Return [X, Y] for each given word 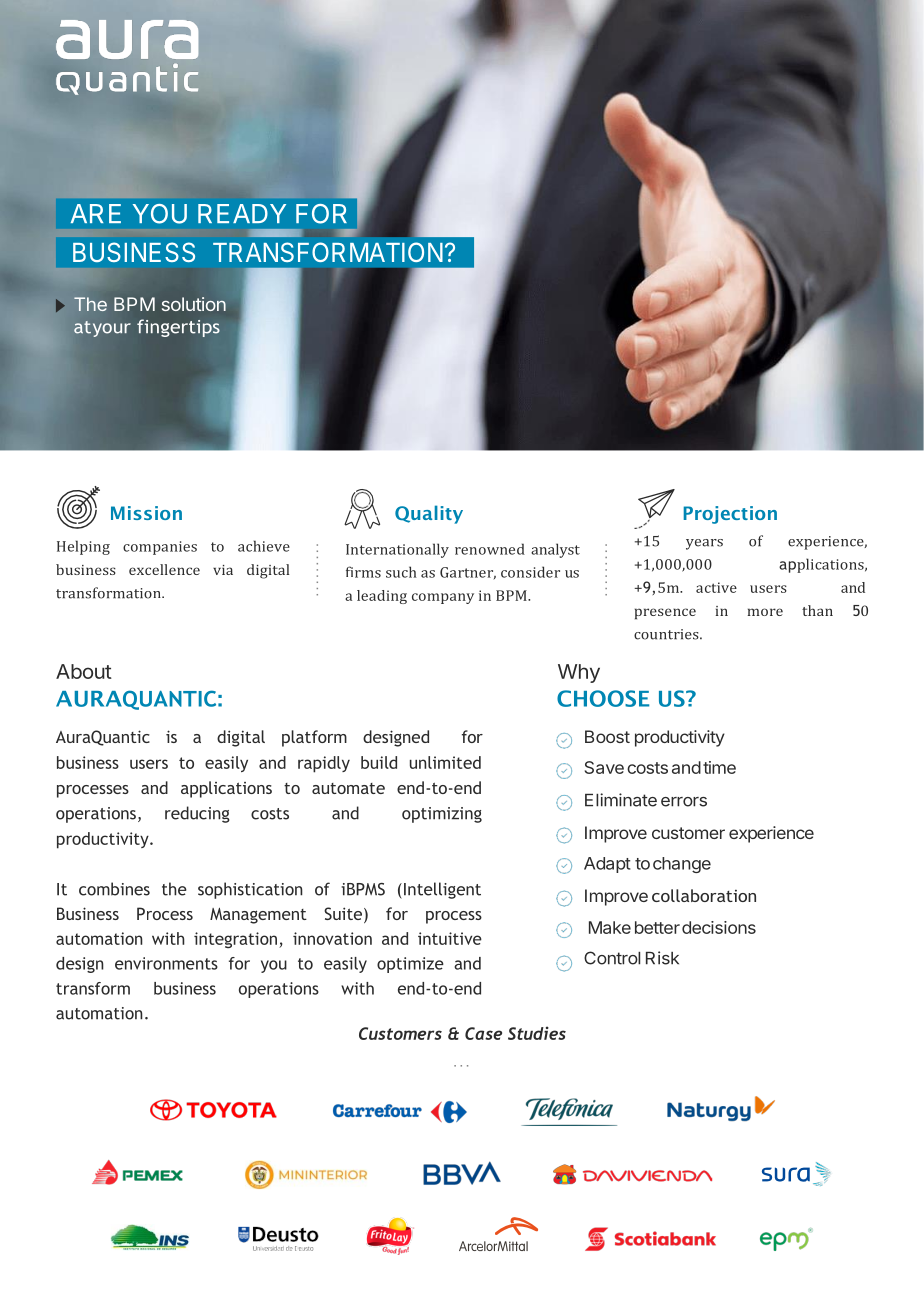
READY [242, 213]
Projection [730, 515]
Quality [429, 514]
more [765, 612]
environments [166, 963]
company [443, 598]
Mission [146, 513]
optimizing [442, 815]
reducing [197, 814]
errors [684, 802]
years [704, 544]
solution [194, 304]
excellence [164, 569]
